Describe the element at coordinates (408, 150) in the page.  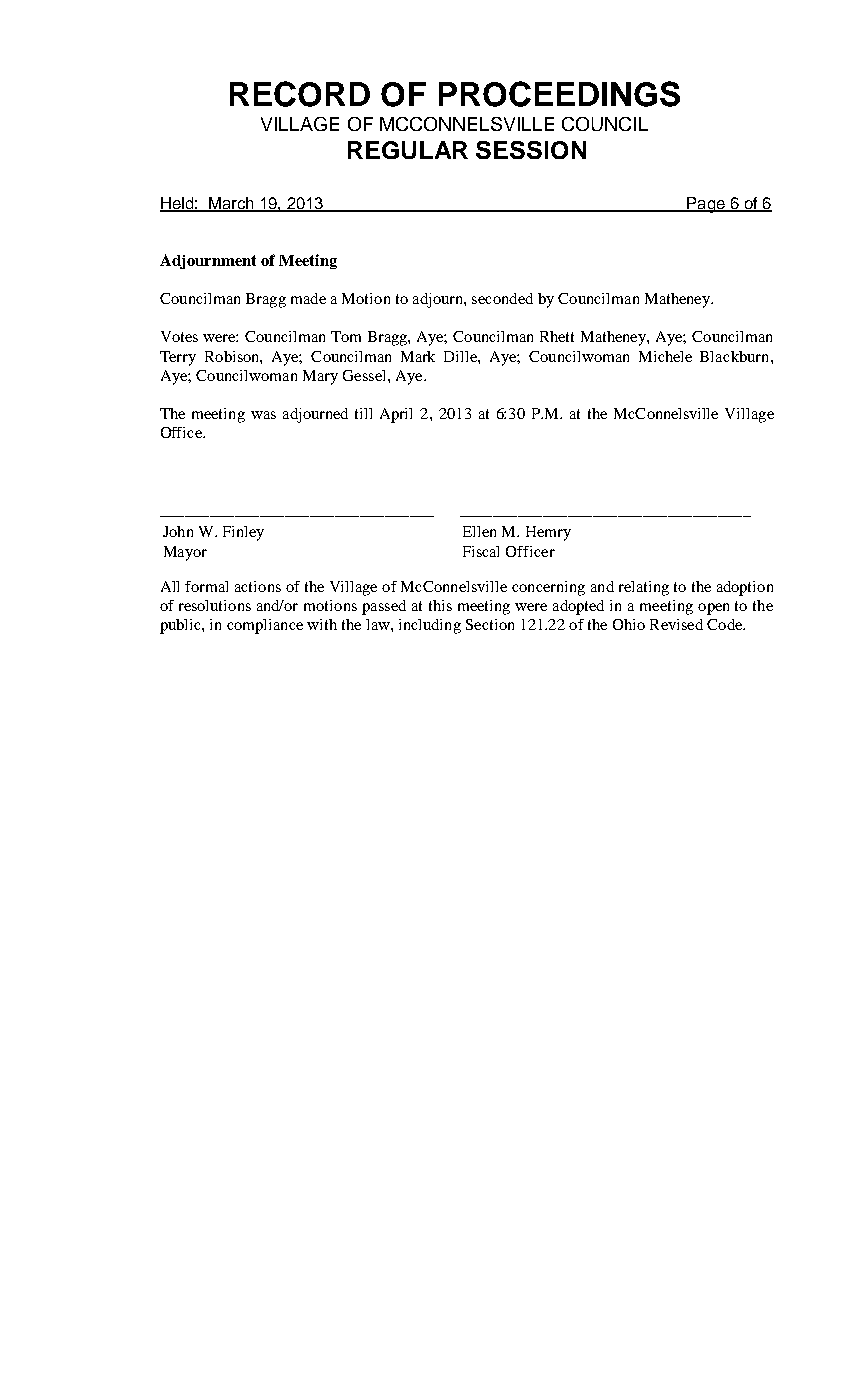
I see `REGULAR` at that location.
